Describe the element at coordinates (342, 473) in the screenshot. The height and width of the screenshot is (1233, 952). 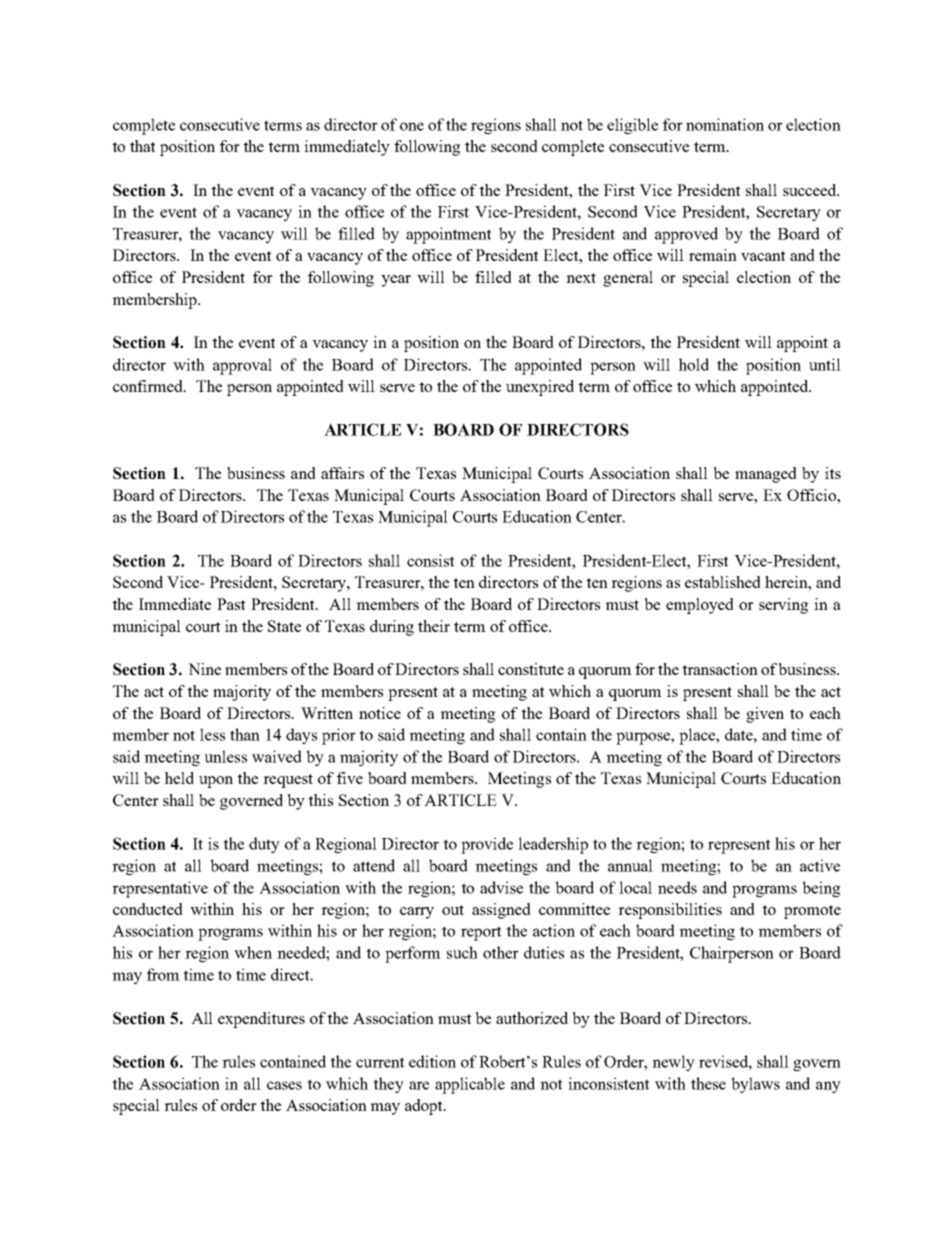
I see `affairs` at that location.
